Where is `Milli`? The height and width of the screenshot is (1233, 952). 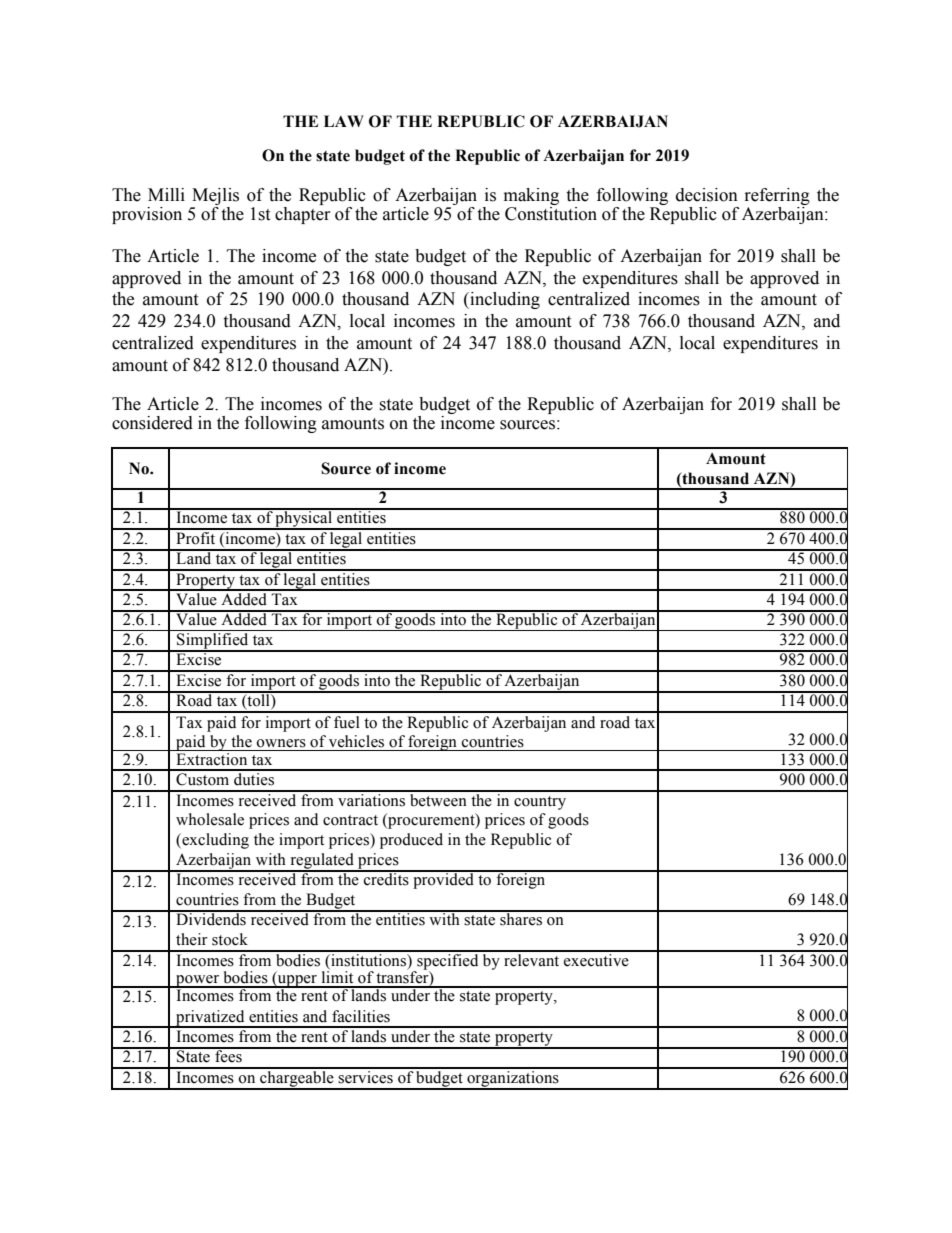 Milli is located at coordinates (166, 194).
